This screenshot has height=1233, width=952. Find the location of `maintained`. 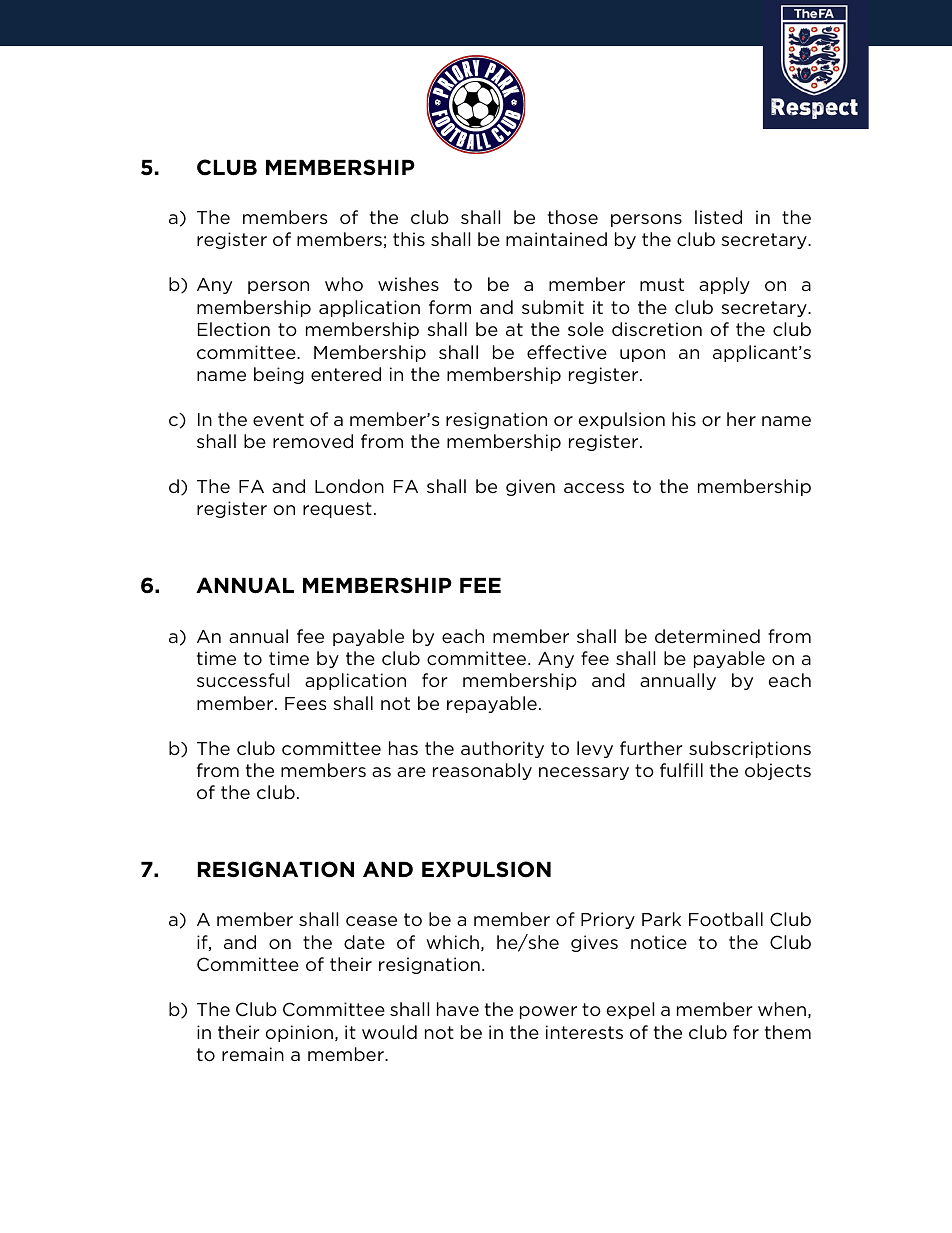

maintained is located at coordinates (556, 239).
